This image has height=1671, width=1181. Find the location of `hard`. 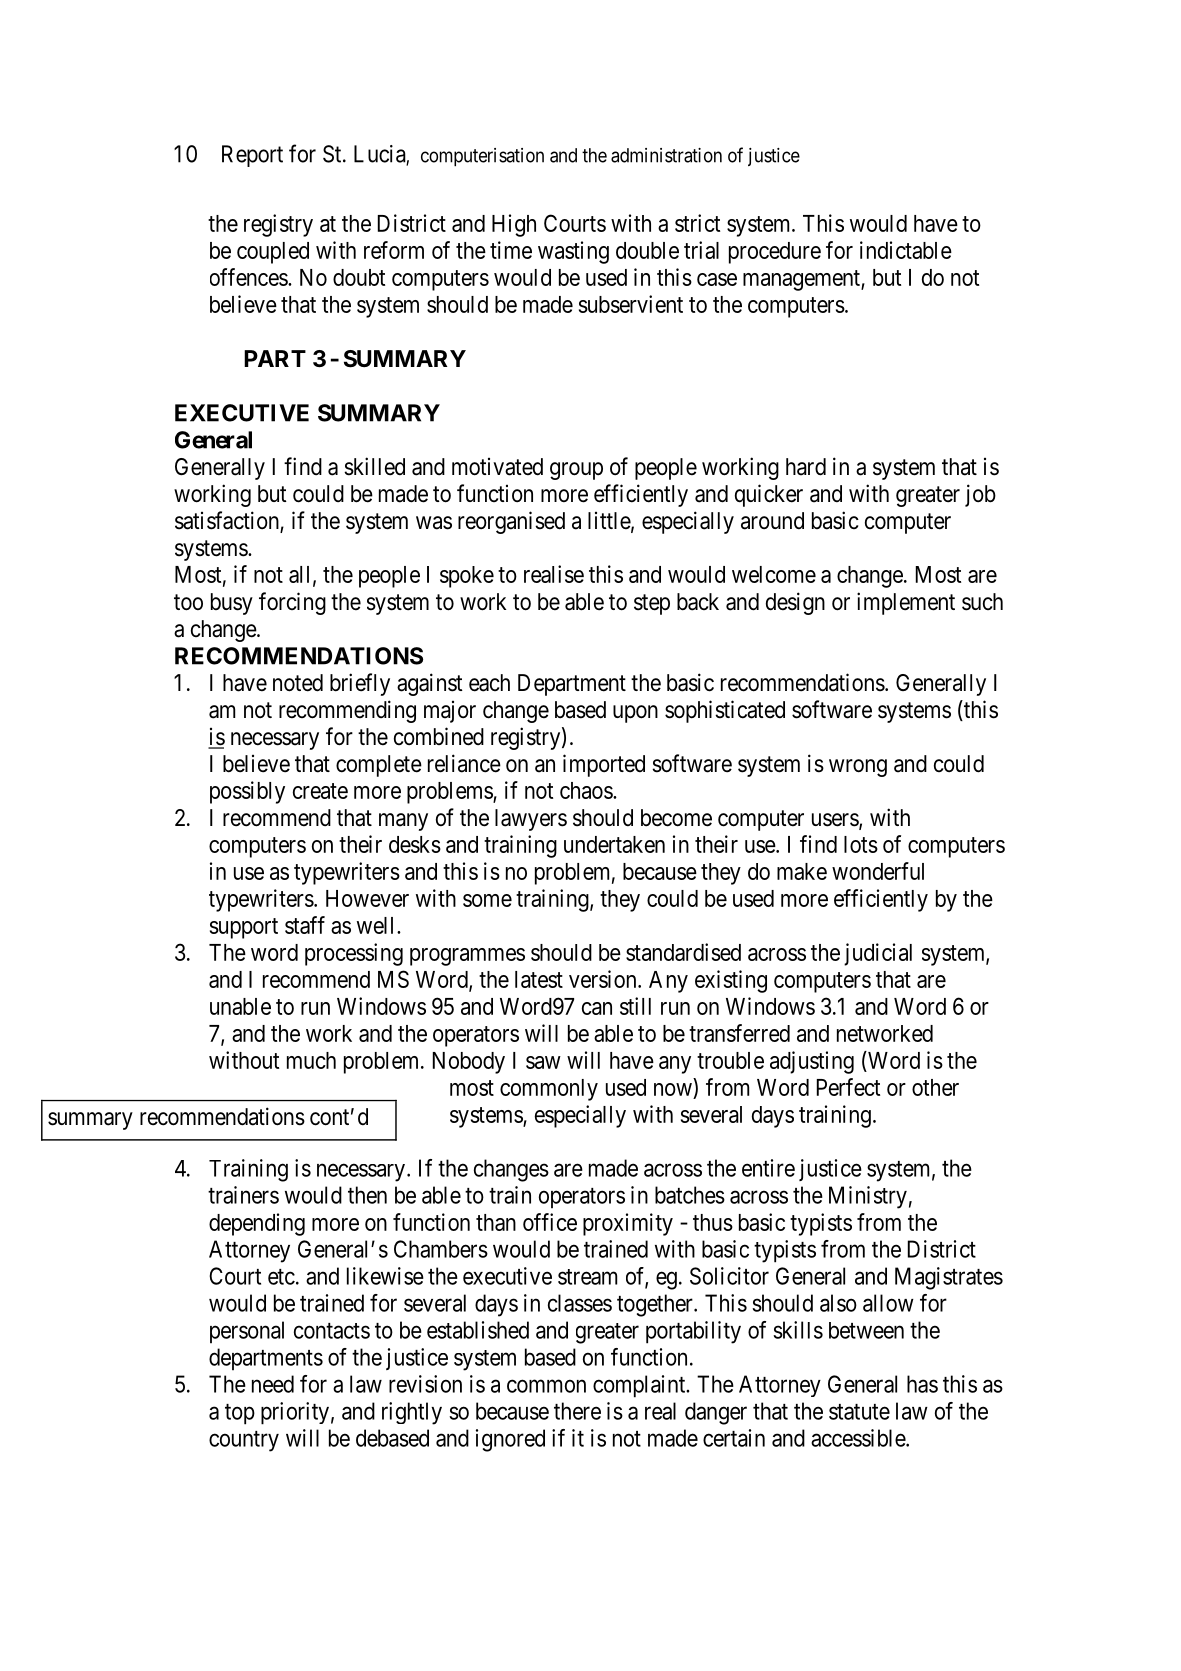

hard is located at coordinates (806, 467).
